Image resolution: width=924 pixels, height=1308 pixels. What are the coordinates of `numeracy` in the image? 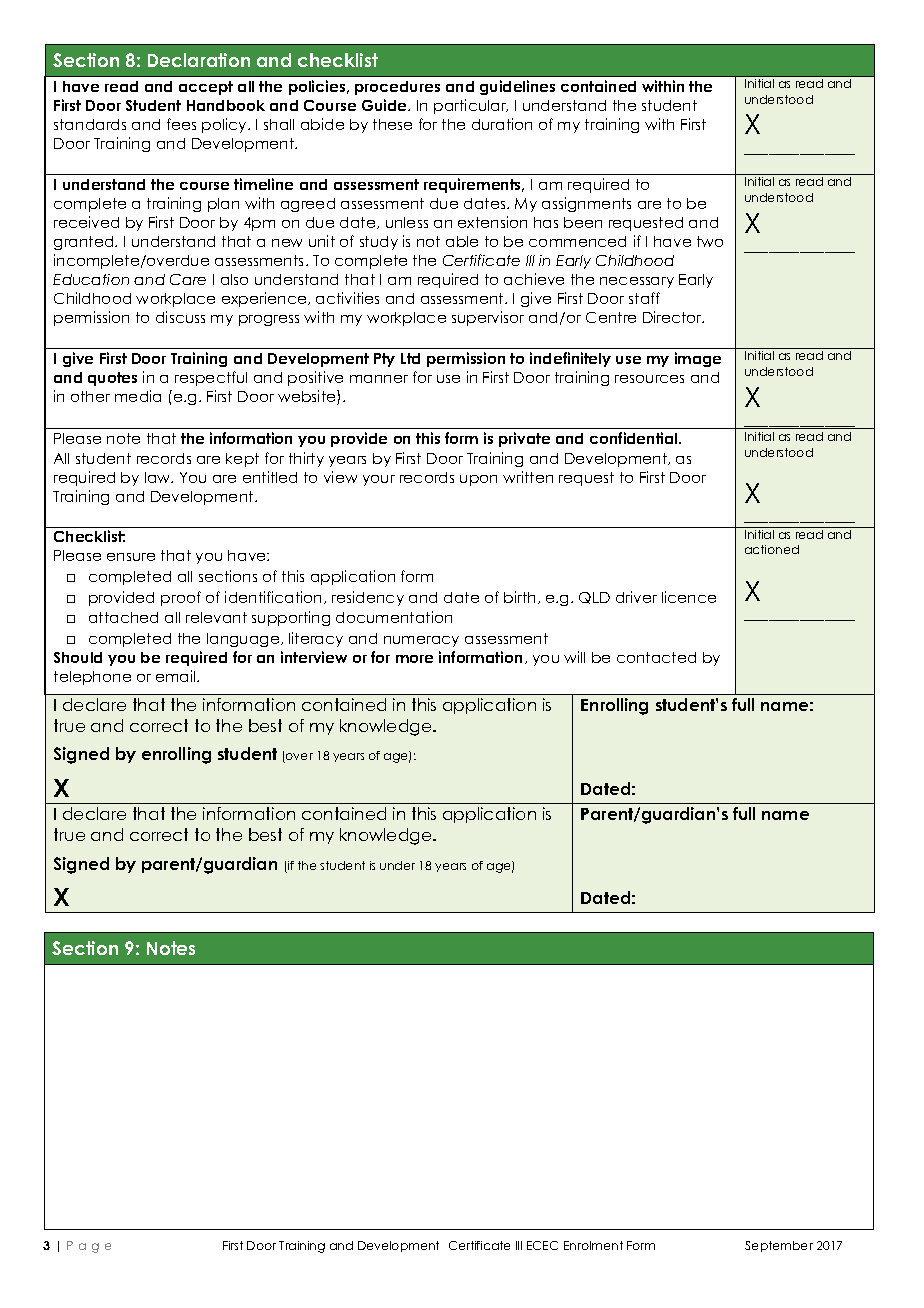 It's located at (421, 641).
